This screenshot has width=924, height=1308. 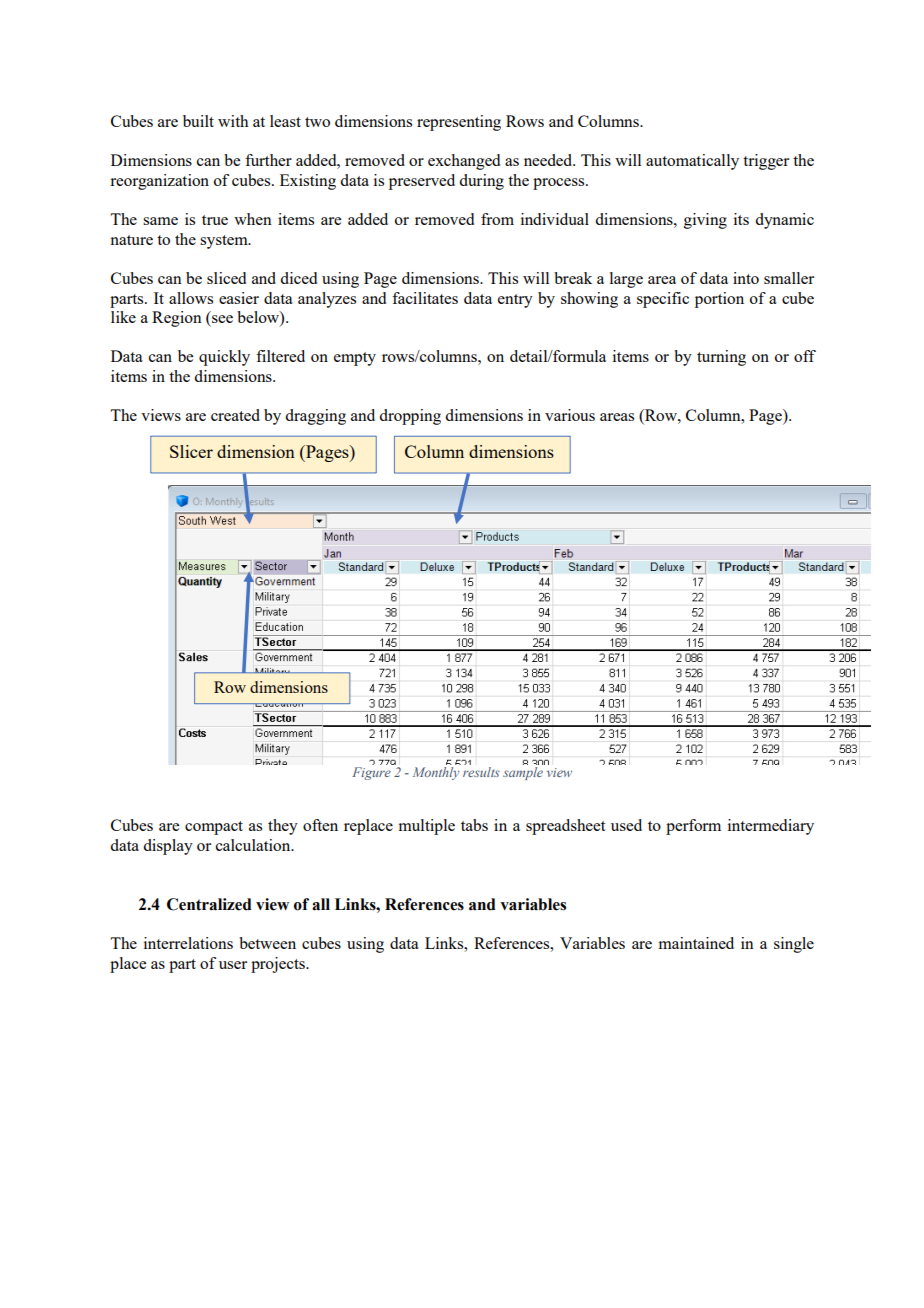 What do you see at coordinates (464, 162) in the screenshot?
I see `exchanged` at bounding box center [464, 162].
